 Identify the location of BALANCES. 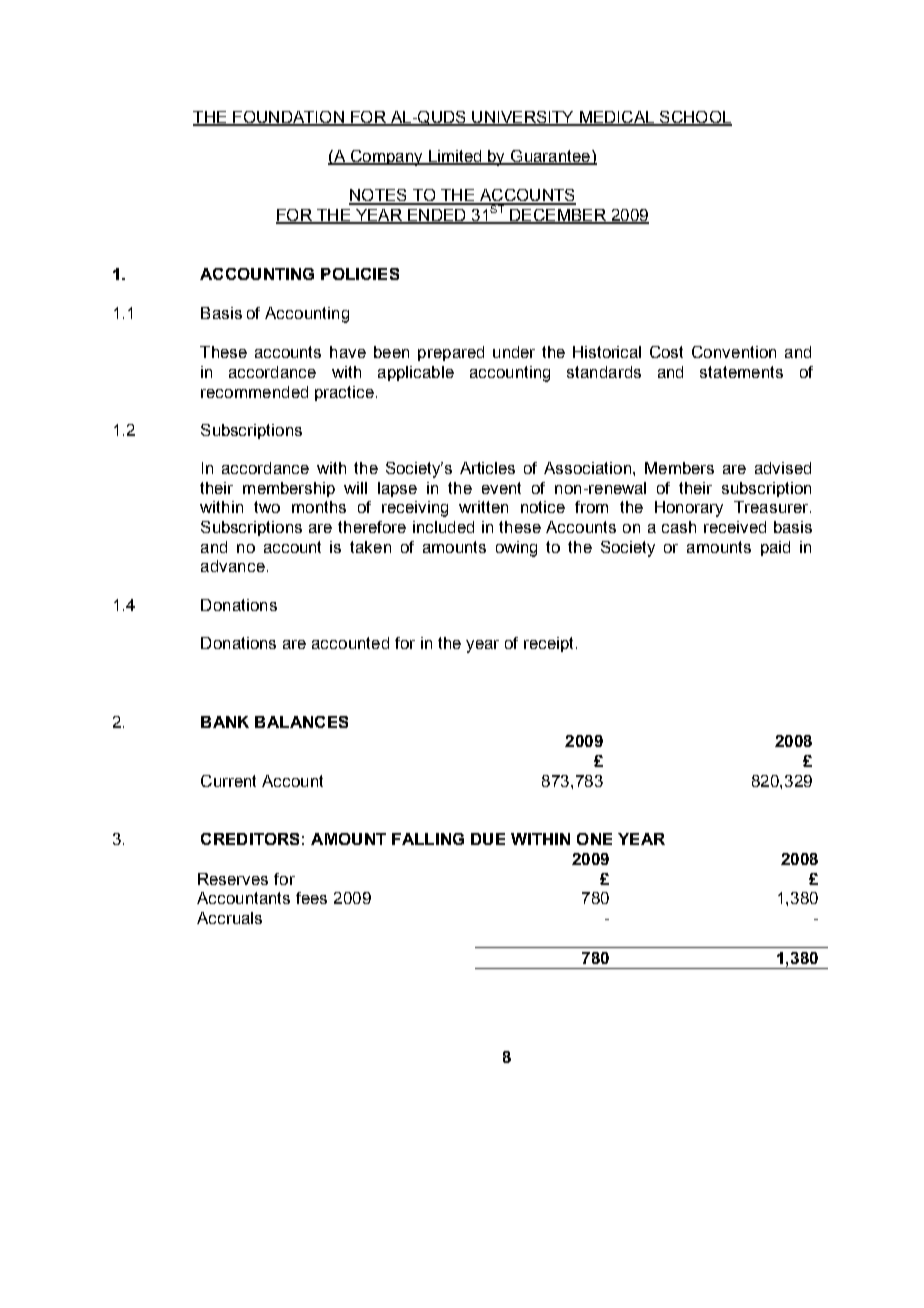
(301, 722).
